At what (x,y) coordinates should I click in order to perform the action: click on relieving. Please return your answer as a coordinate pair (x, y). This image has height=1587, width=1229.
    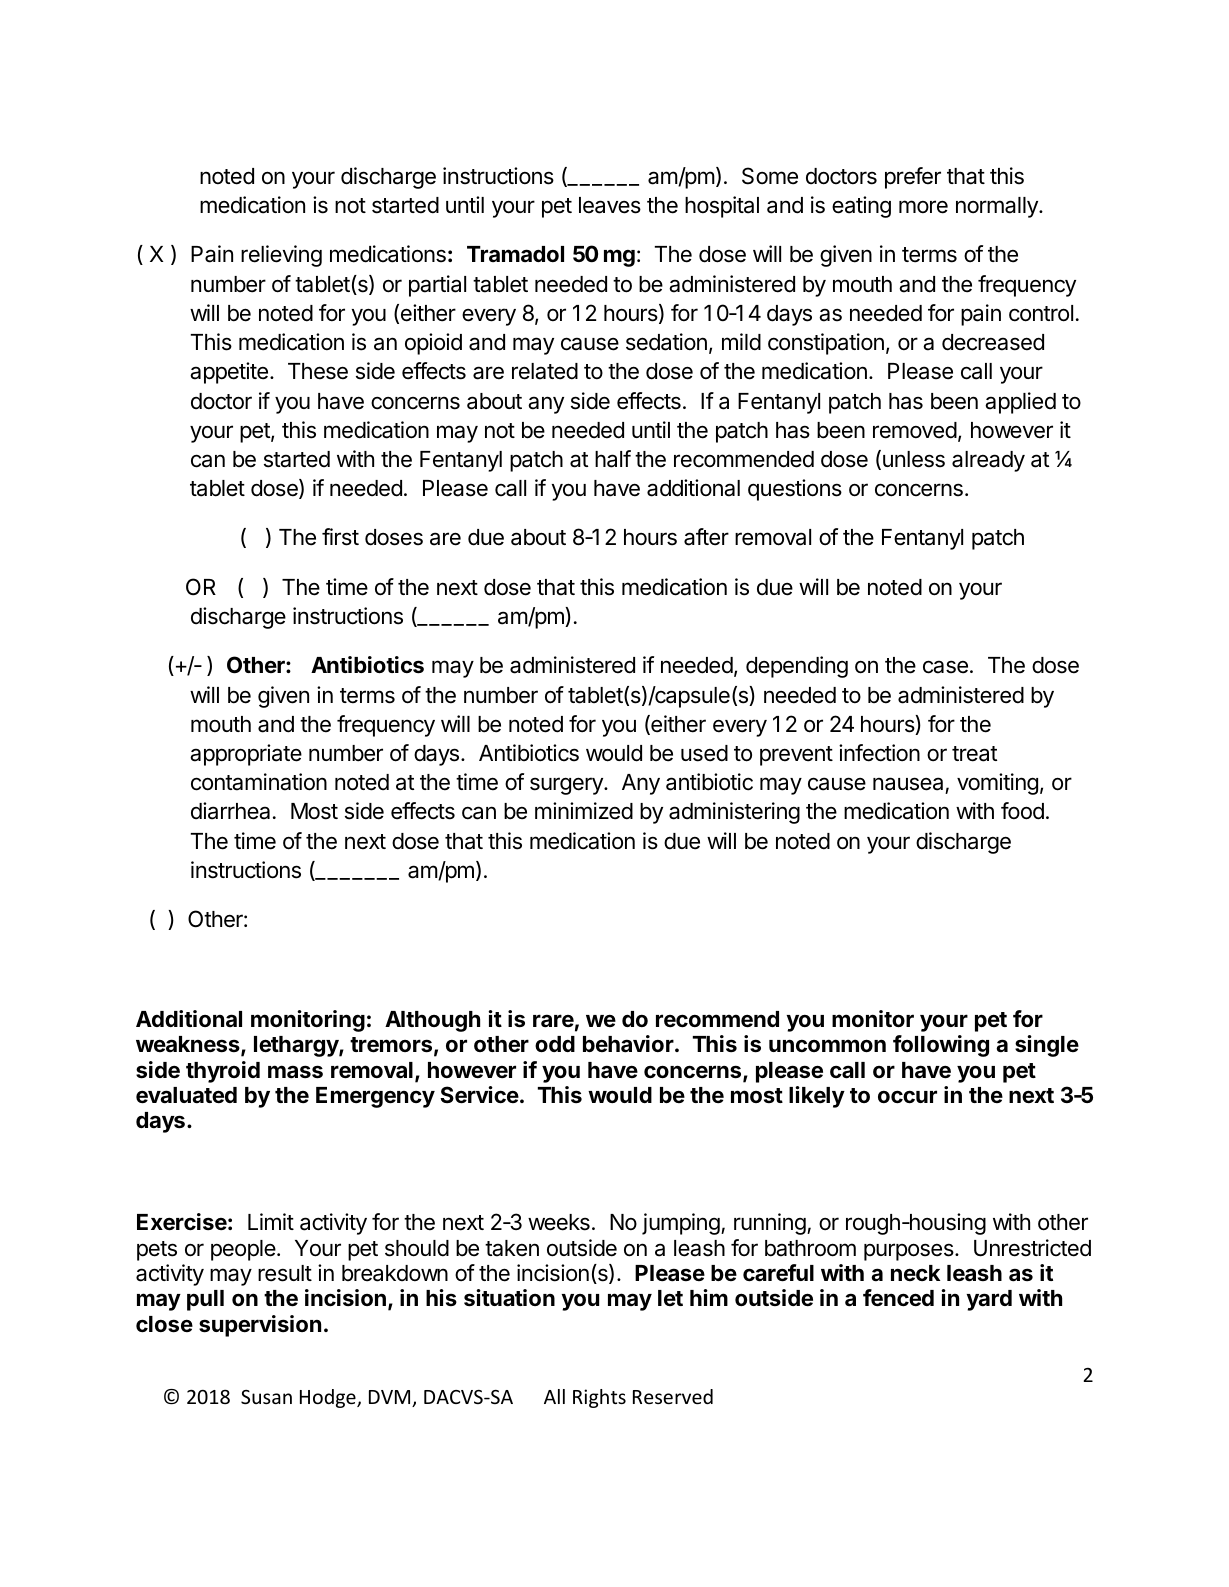
    Looking at the image, I should click on (281, 256).
